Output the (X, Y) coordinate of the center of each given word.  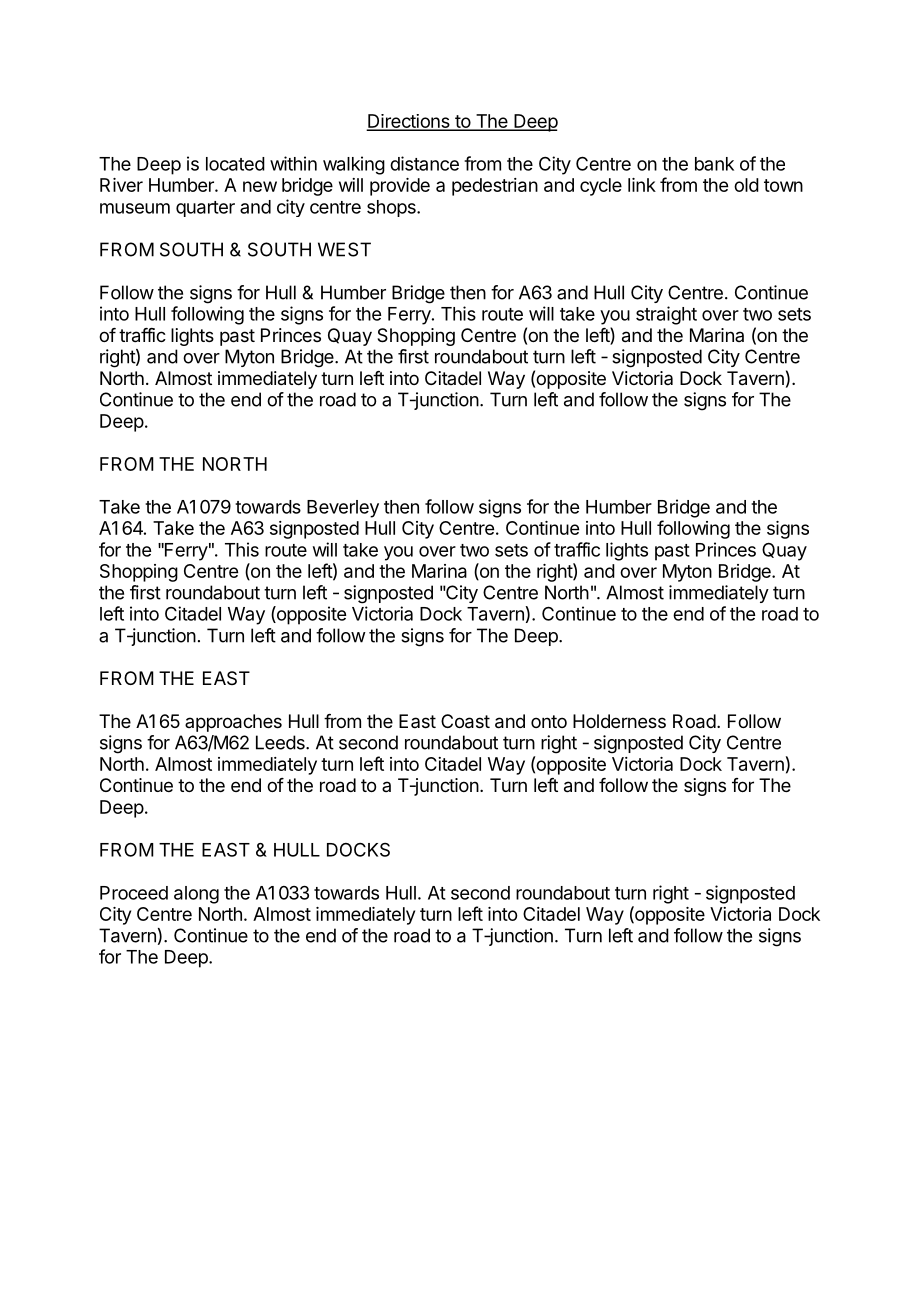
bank (714, 164)
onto (549, 721)
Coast (465, 721)
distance (424, 163)
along (196, 895)
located (235, 164)
